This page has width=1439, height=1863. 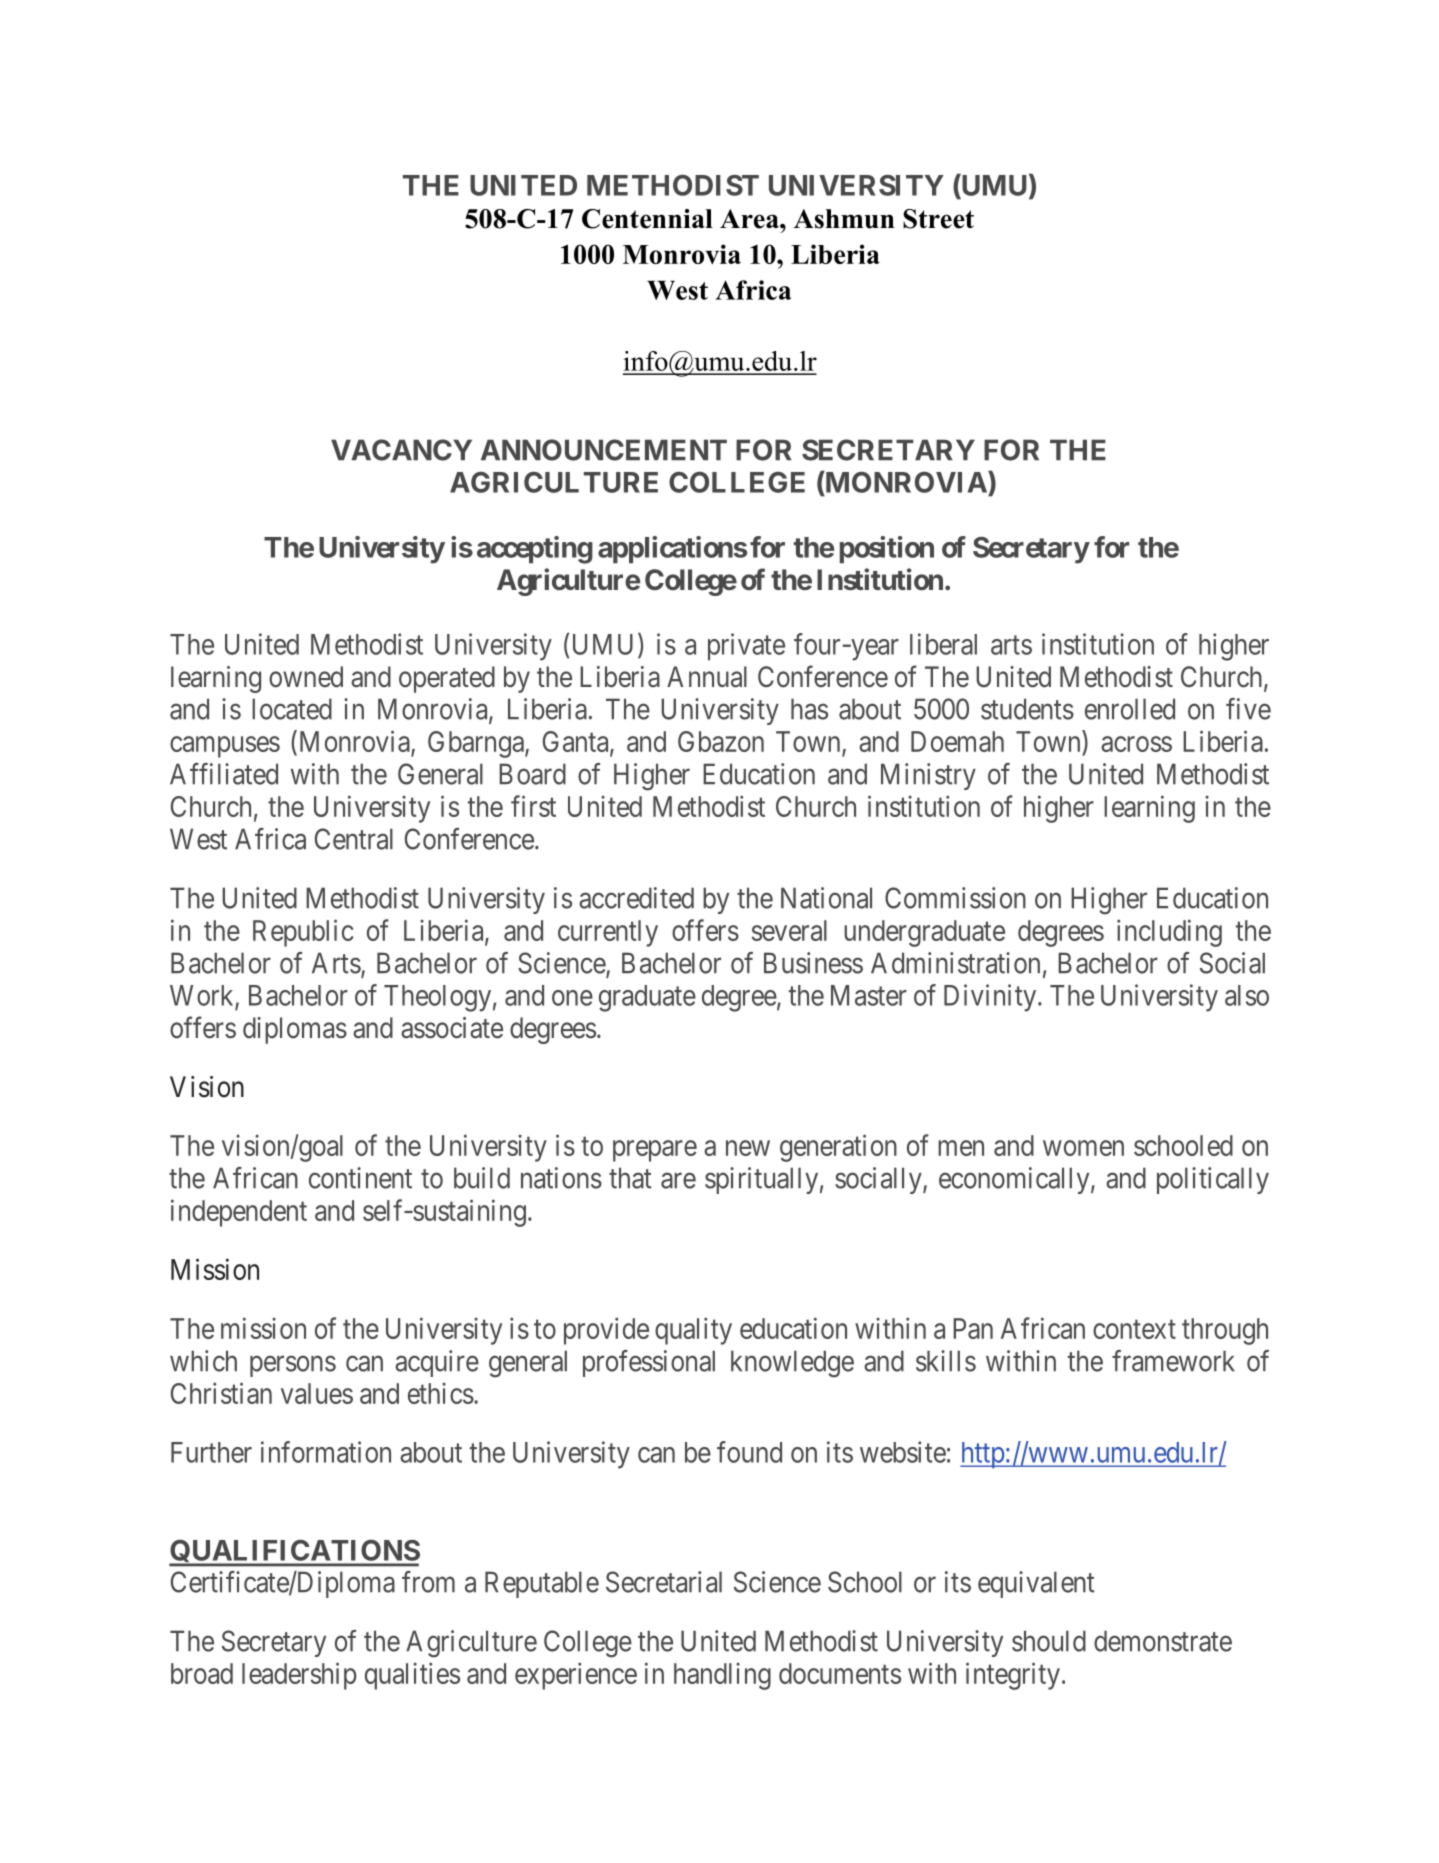 I want to click on VACANCY, so click(x=401, y=450).
